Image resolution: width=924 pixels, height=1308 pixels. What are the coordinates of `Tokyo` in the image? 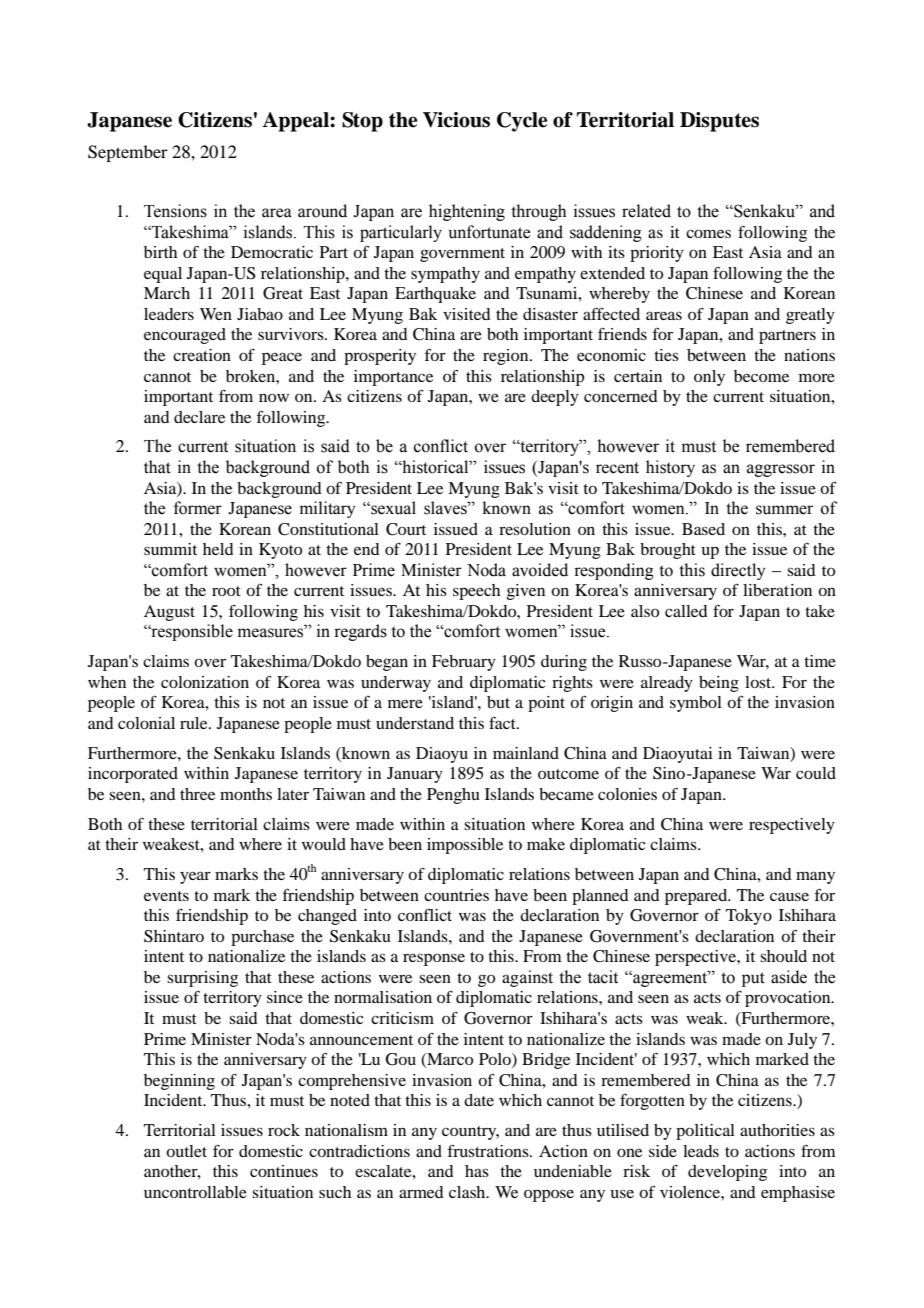 It's located at (749, 917).
